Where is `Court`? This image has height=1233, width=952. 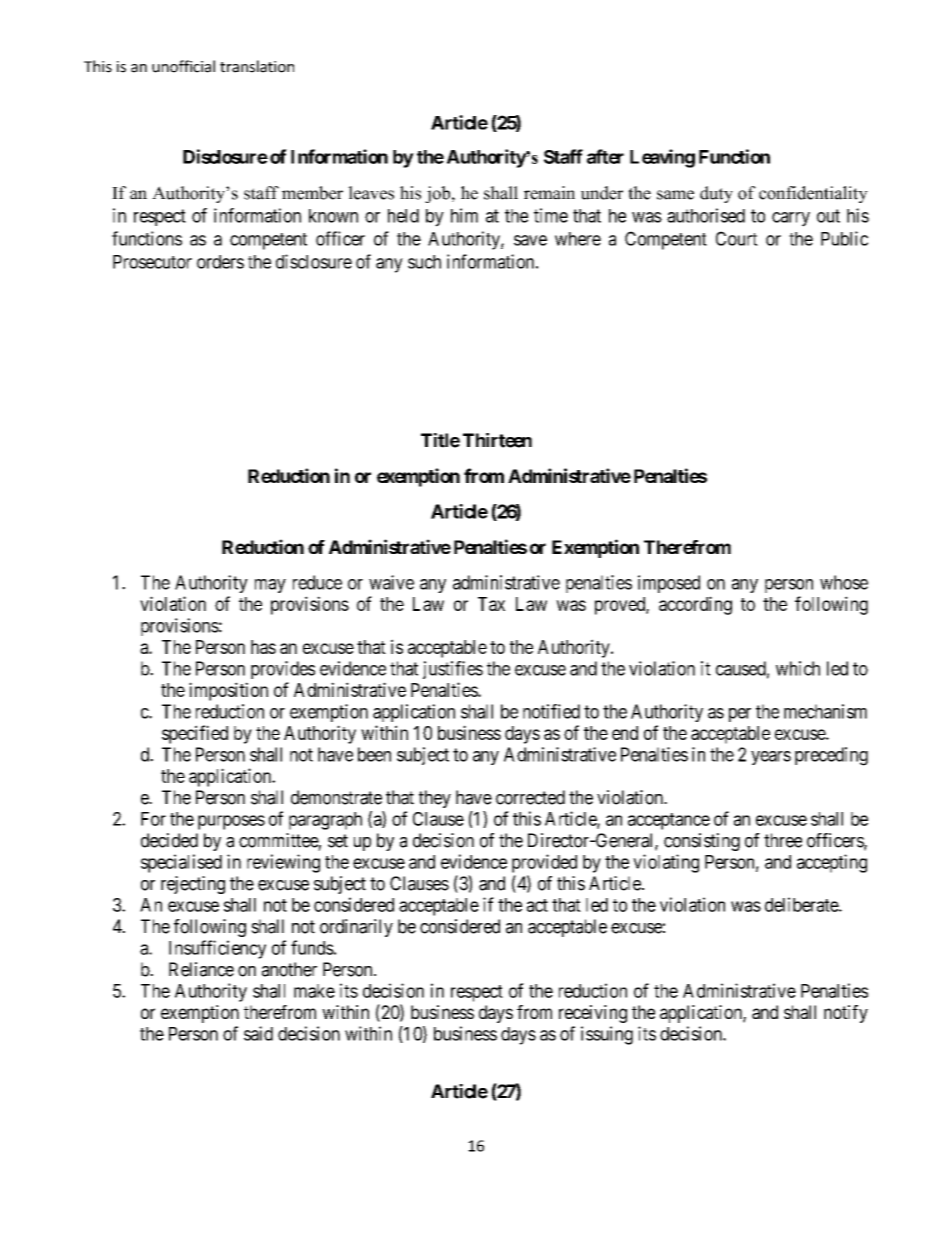 Court is located at coordinates (737, 238).
